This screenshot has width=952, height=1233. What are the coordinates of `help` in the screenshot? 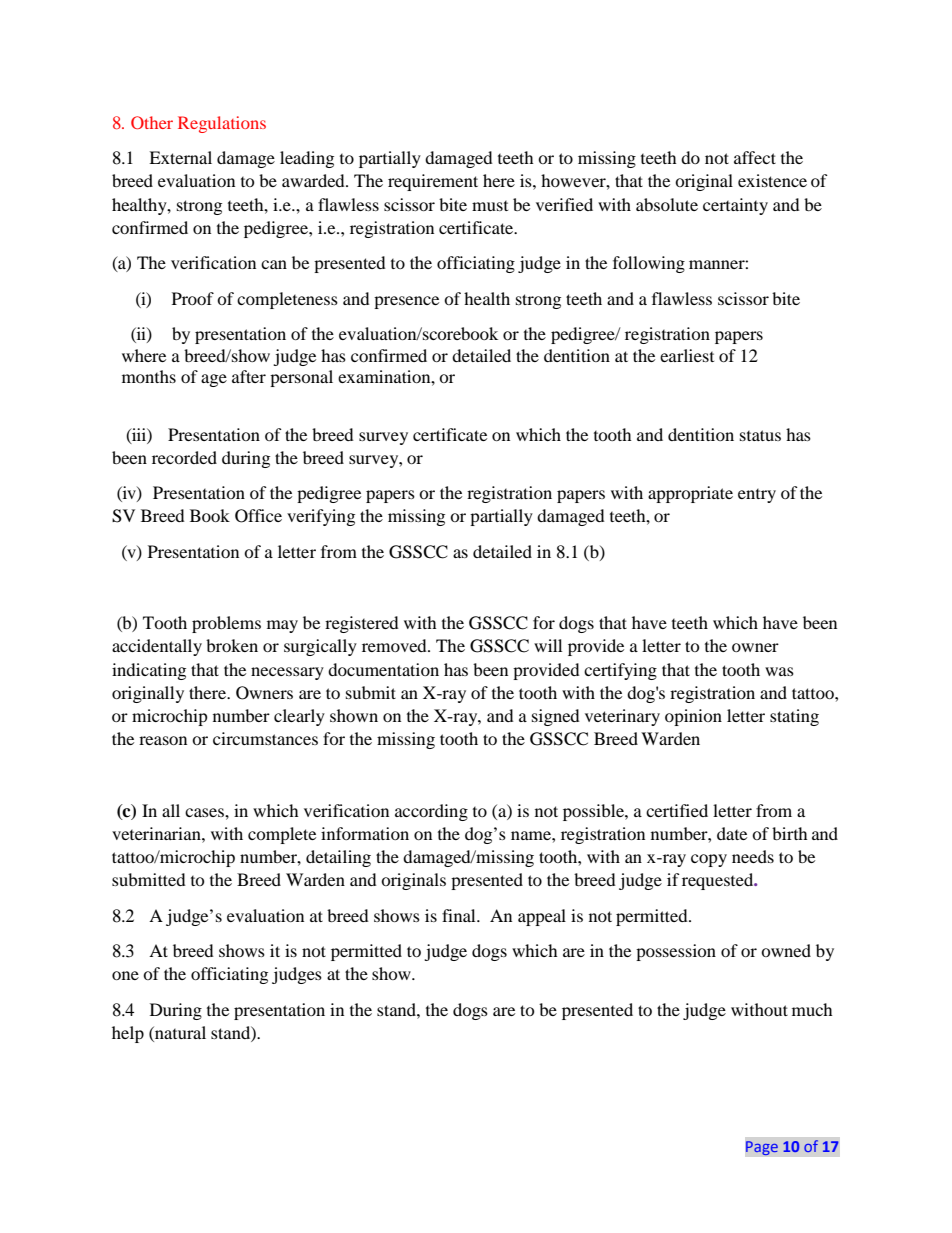 It's located at (128, 1034).
